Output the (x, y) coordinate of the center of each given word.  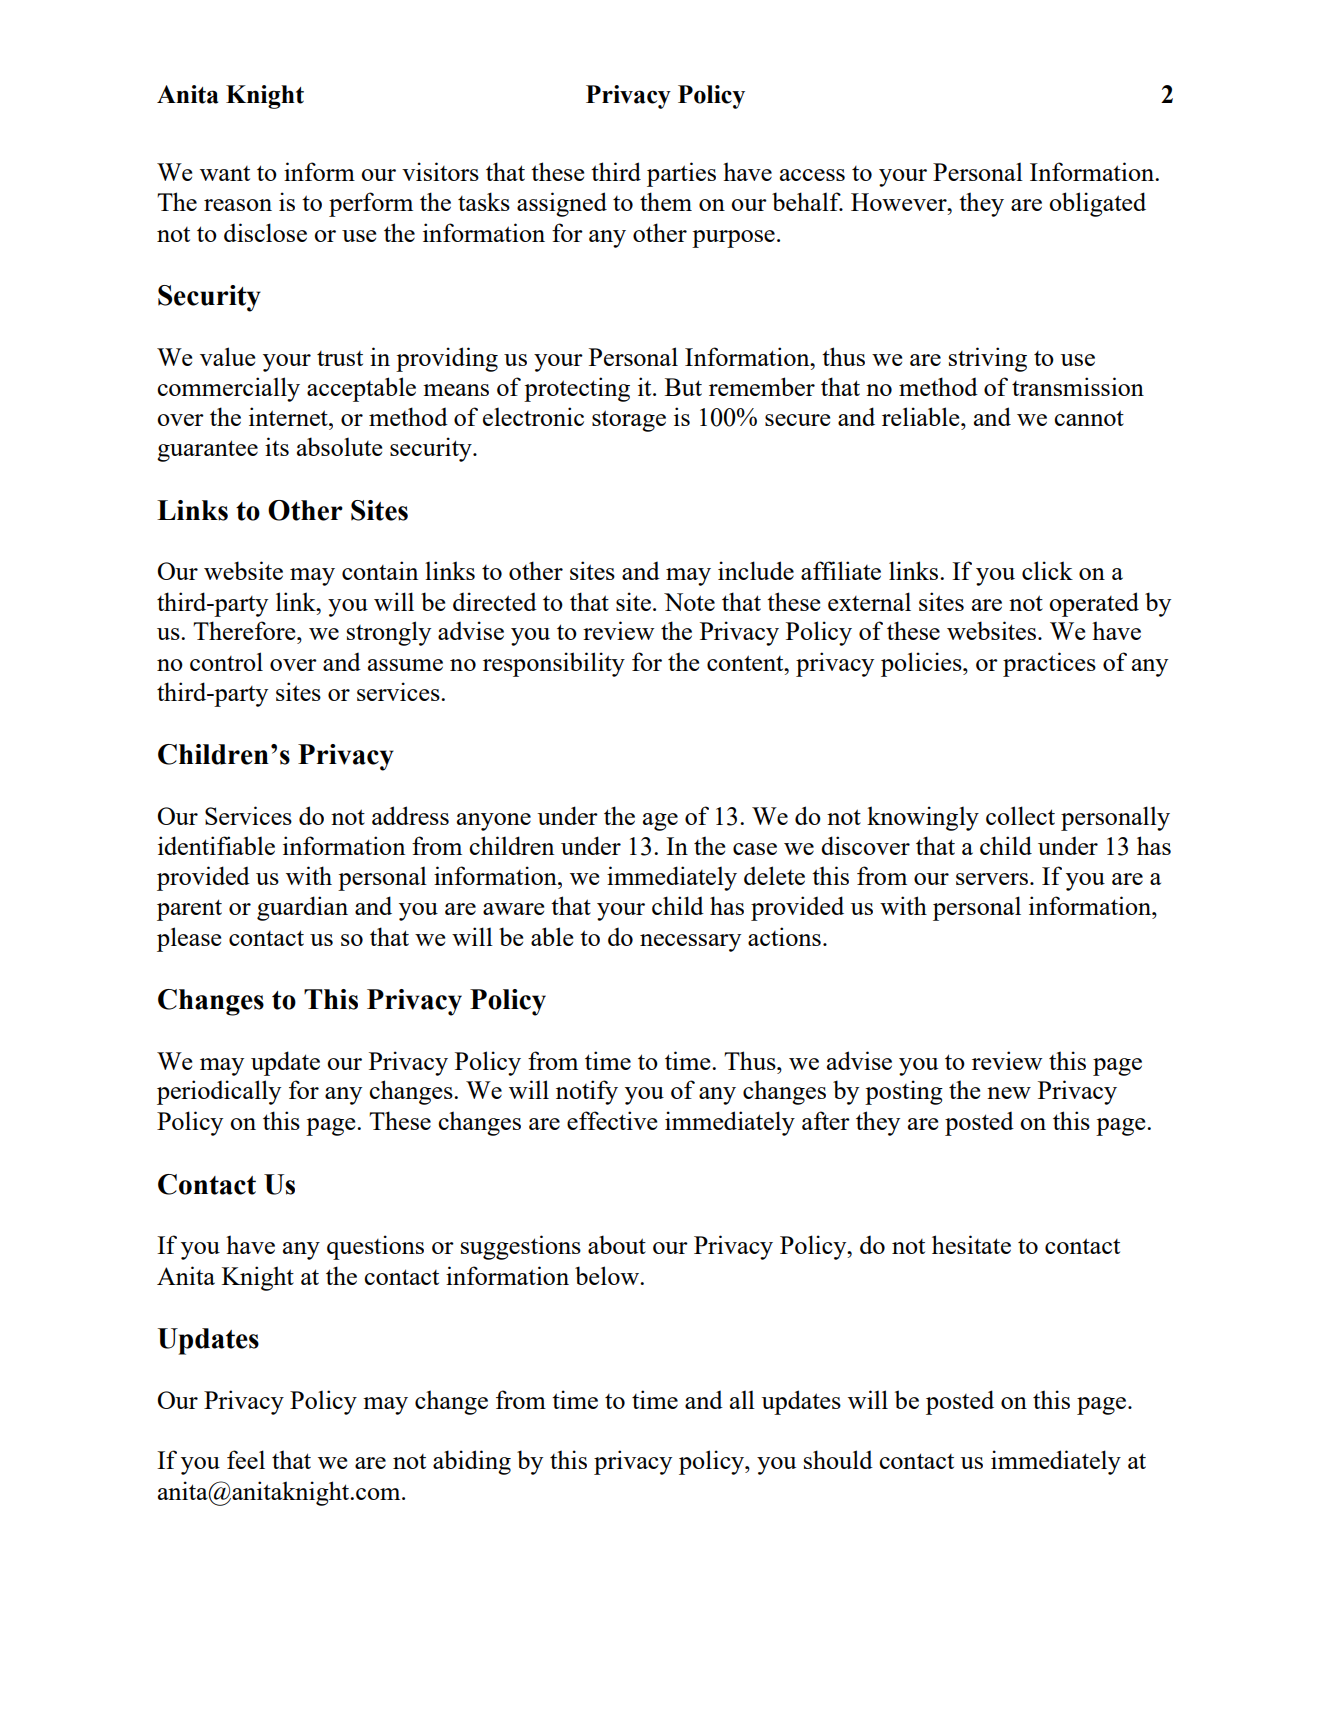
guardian (302, 908)
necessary (690, 943)
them (666, 201)
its (277, 446)
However (900, 202)
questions (375, 1247)
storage (629, 421)
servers (993, 879)
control (226, 661)
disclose (265, 232)
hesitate (971, 1244)
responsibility (554, 664)
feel (246, 1459)
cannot (1089, 418)
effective (612, 1120)
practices (1049, 664)
